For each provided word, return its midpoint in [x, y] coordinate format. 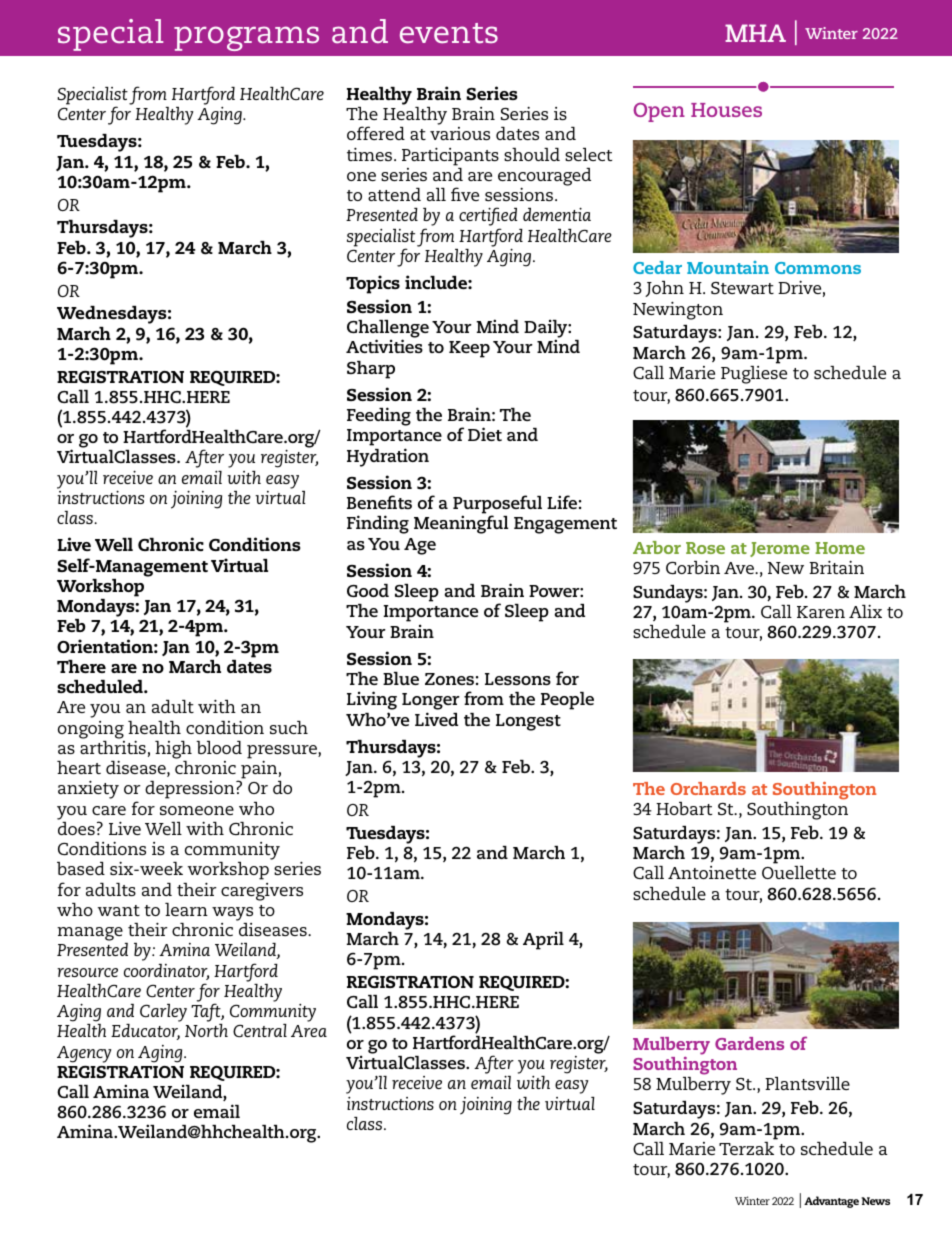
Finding [378, 524]
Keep [469, 349]
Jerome [780, 549]
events [449, 33]
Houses [726, 110]
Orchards [708, 788]
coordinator [166, 972]
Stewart [742, 288]
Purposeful [497, 505]
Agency [84, 1054]
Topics [373, 284]
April [543, 940]
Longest [528, 722]
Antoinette [712, 872]
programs [246, 38]
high [173, 750]
